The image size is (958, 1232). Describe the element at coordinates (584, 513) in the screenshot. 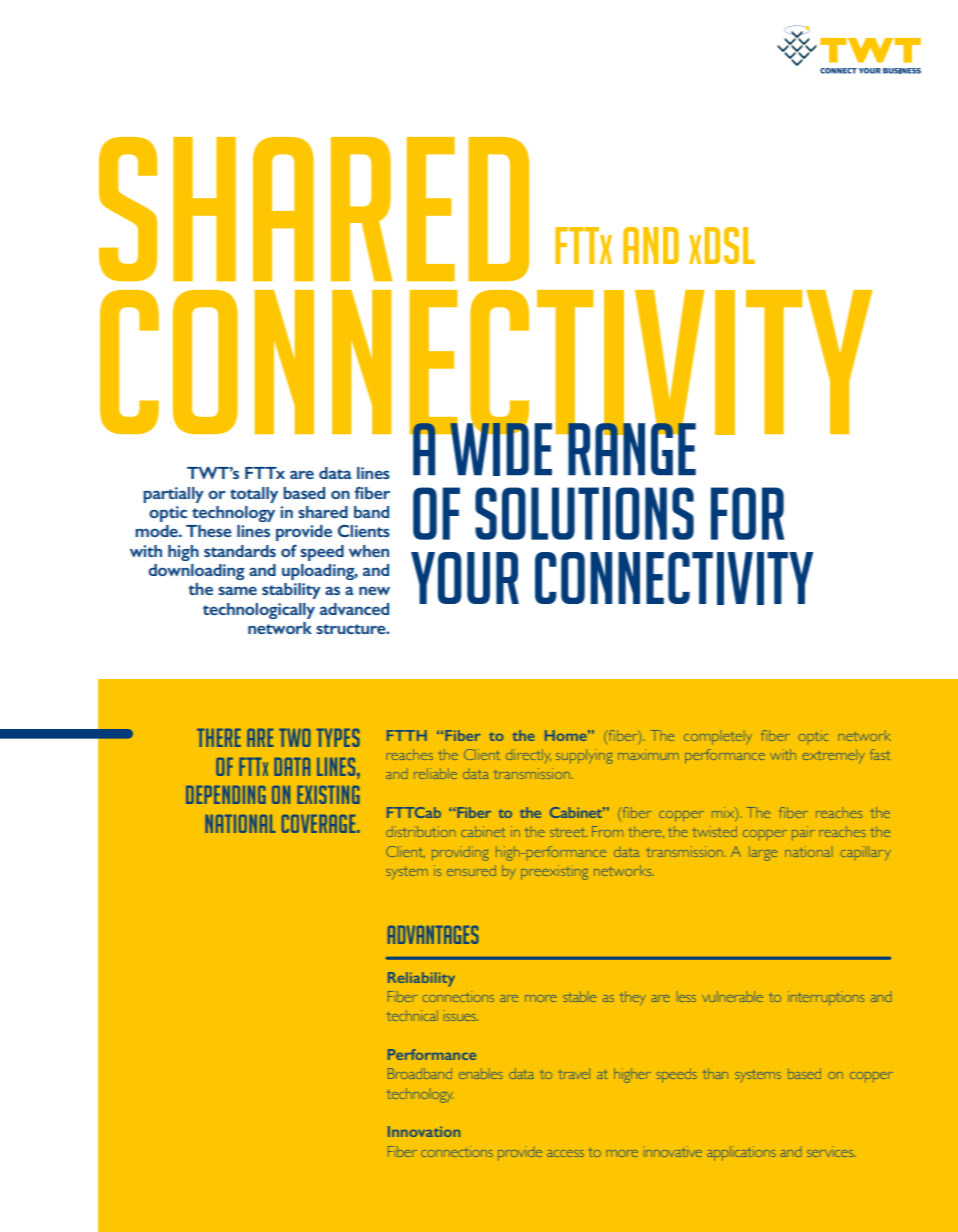

I see `SOLUTIONS` at that location.
